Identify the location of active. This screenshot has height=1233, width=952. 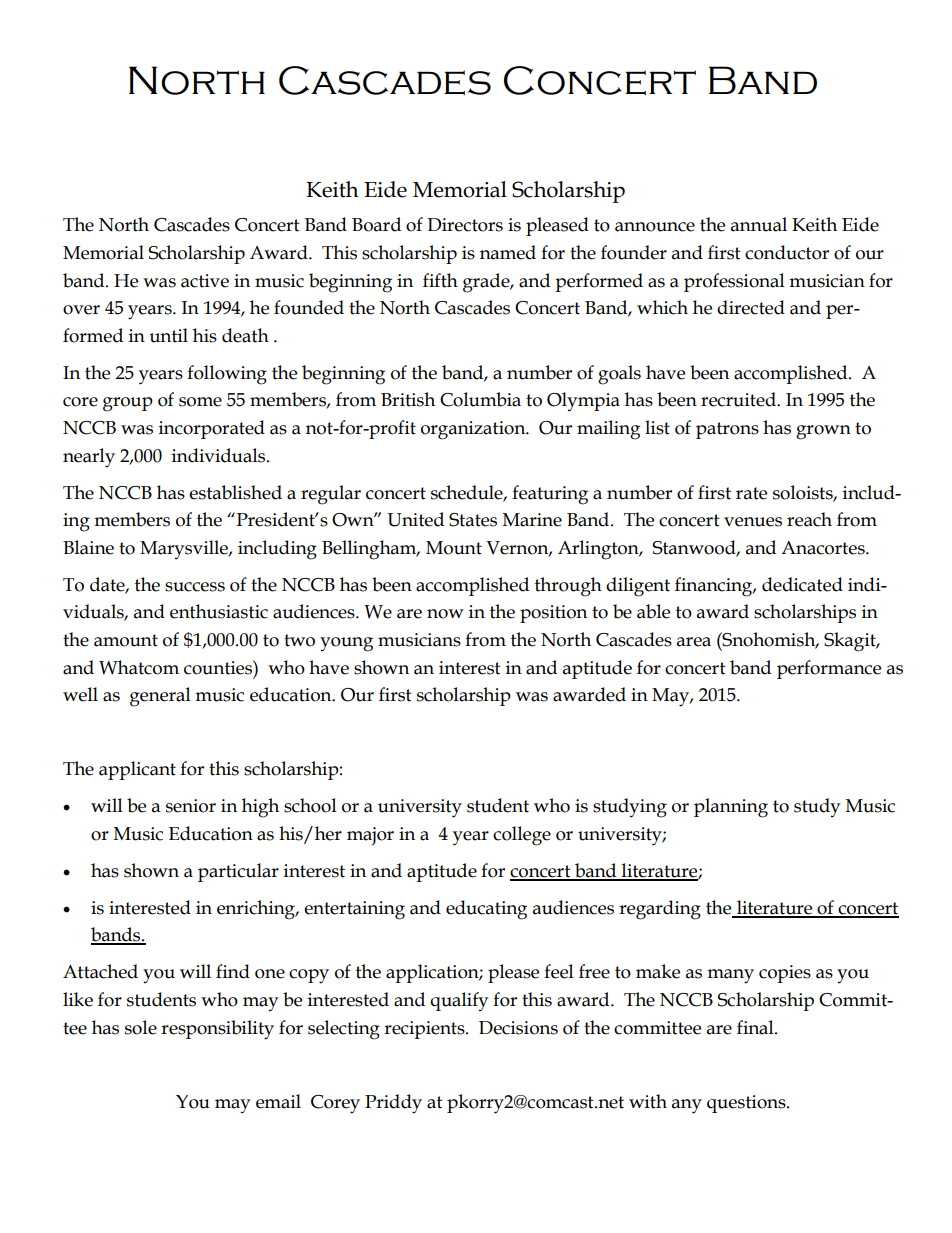
(205, 281).
